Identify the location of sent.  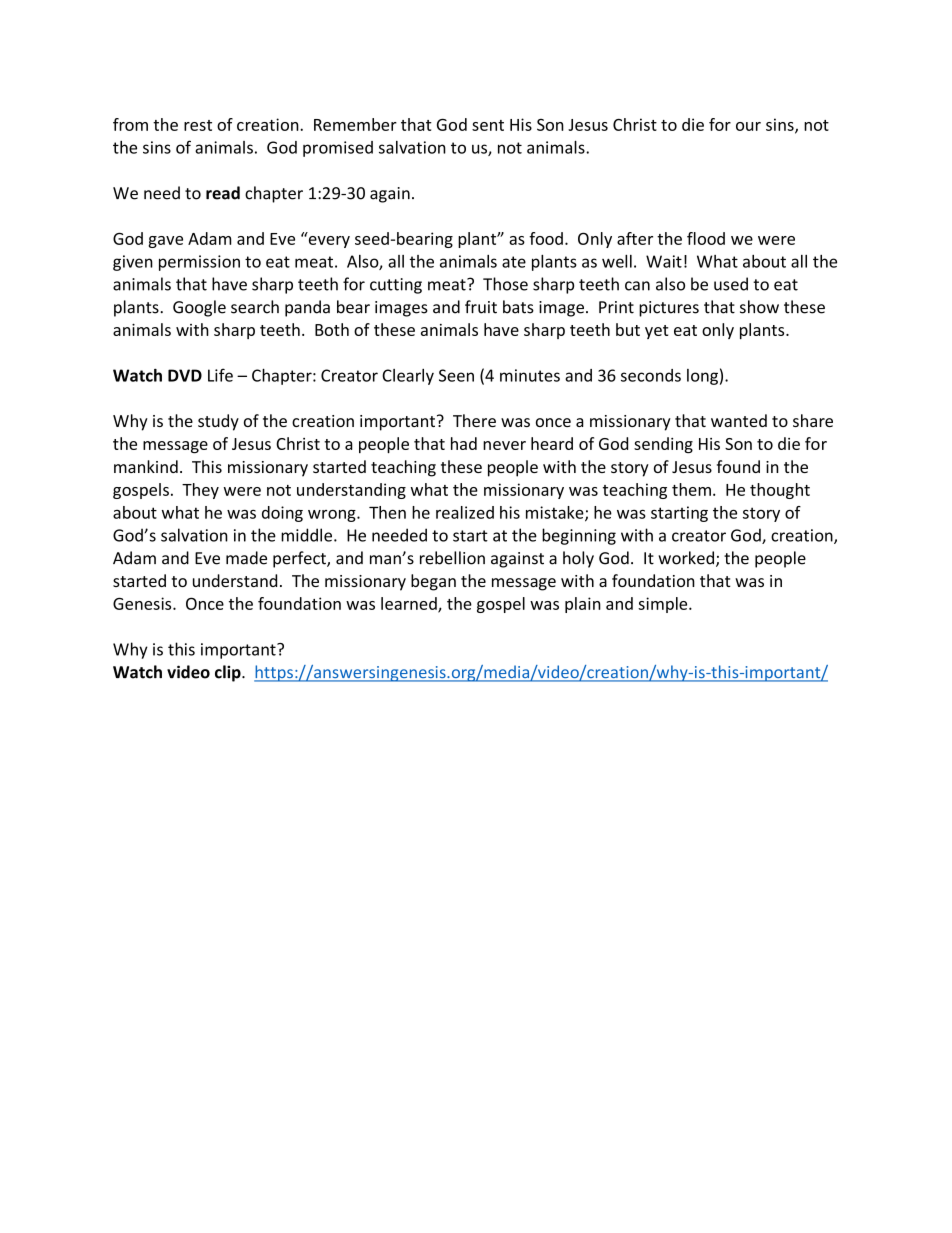
(488, 125).
